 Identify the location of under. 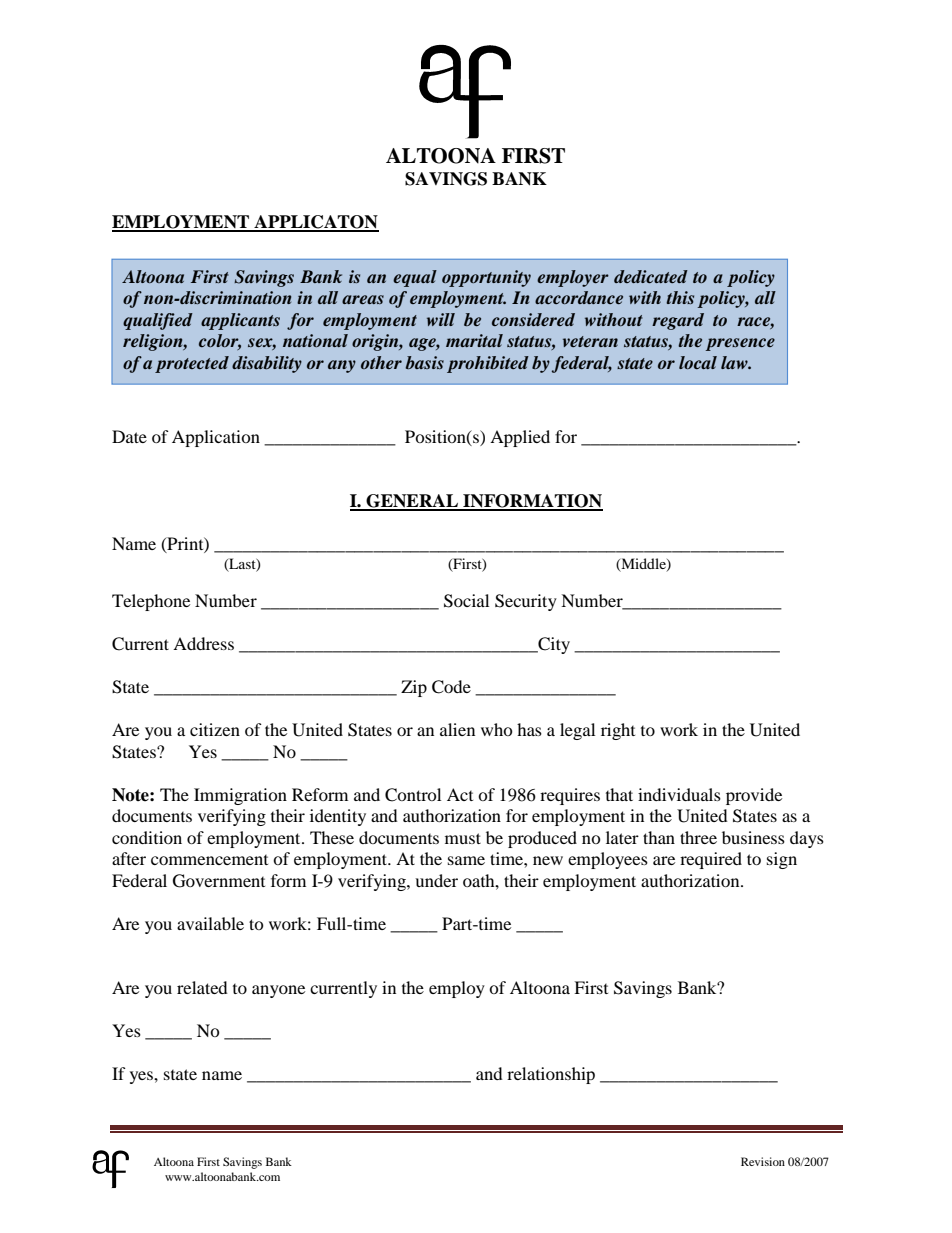
(436, 880).
